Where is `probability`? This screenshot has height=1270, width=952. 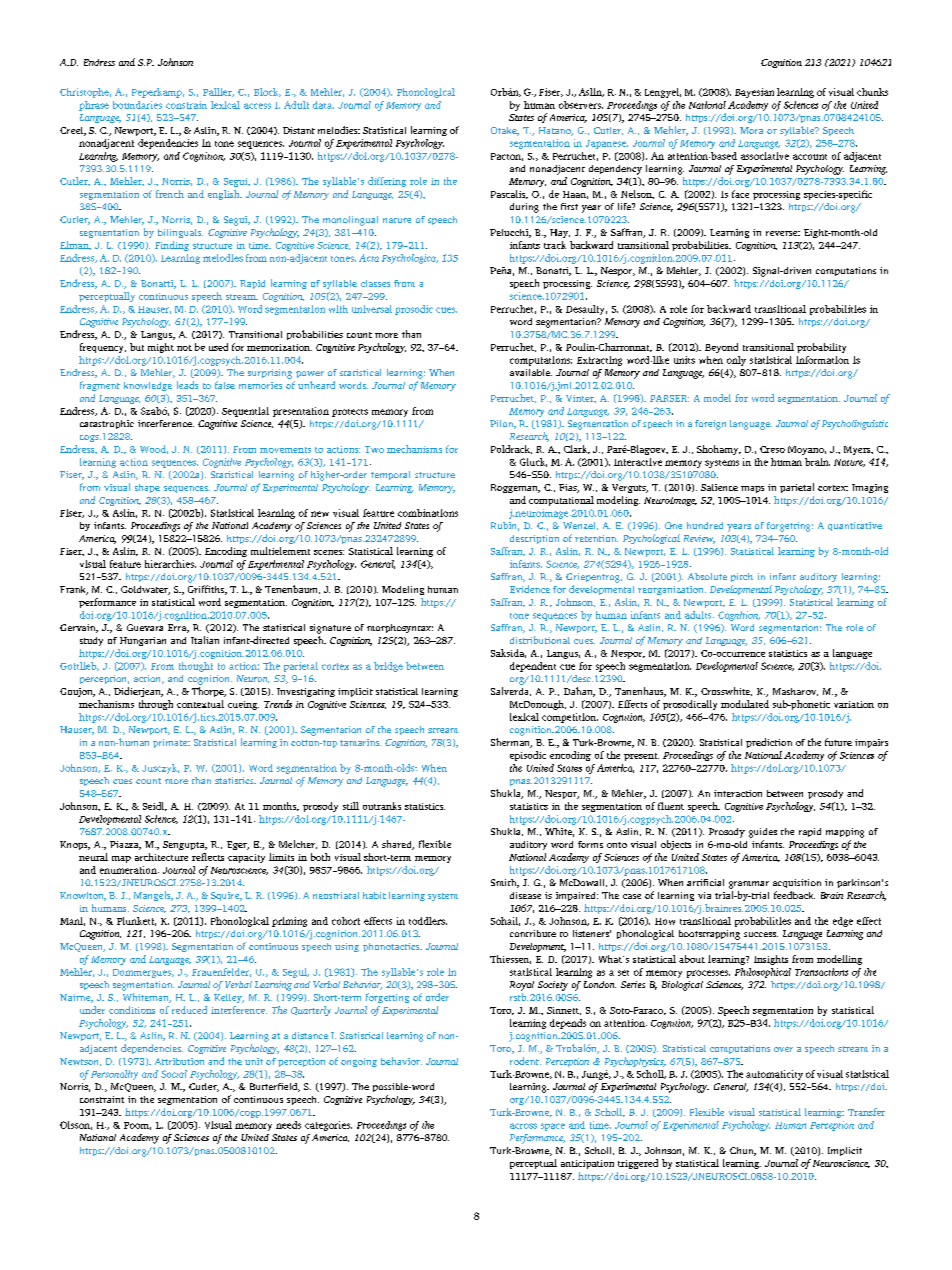 probability is located at coordinates (821, 348).
